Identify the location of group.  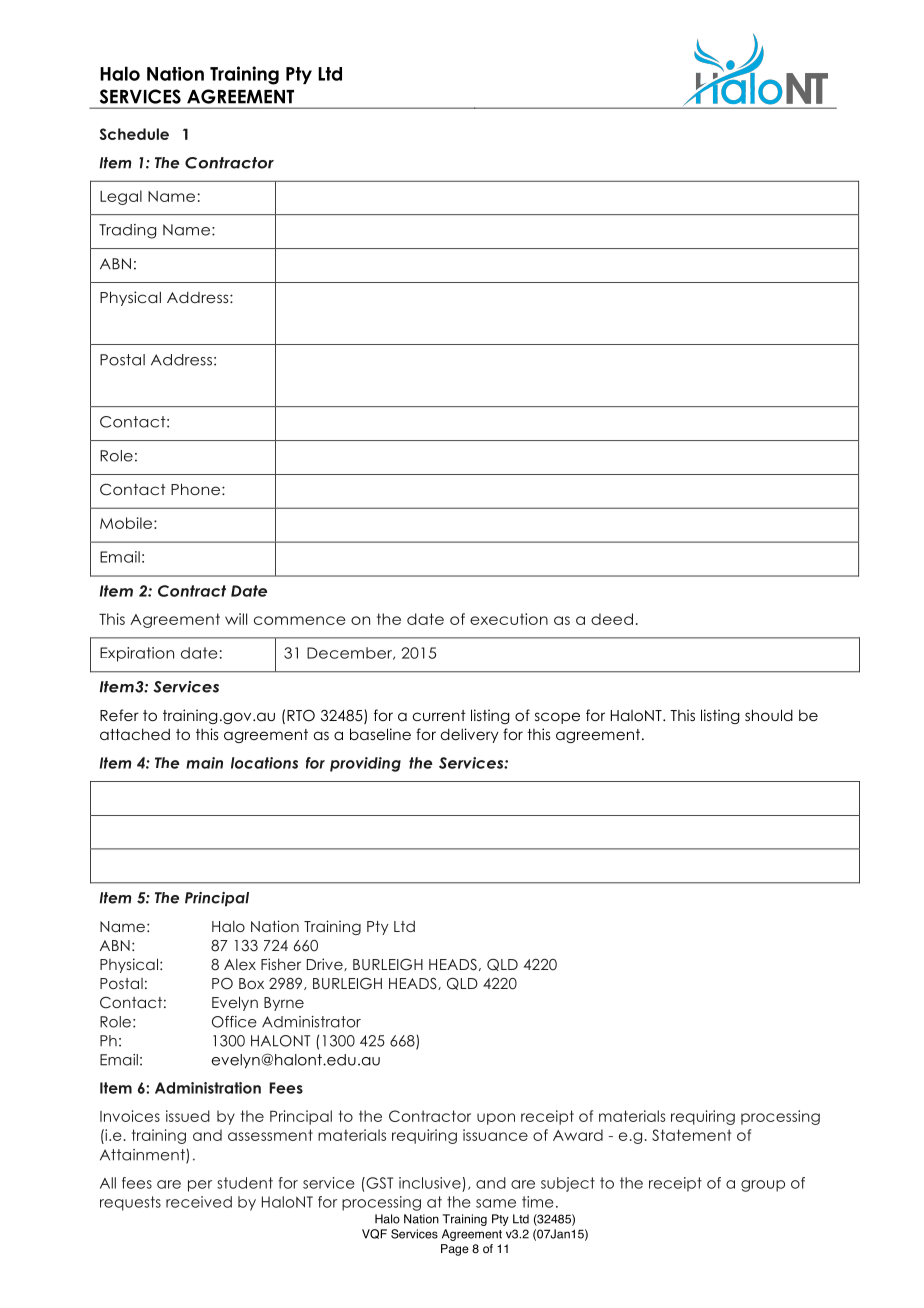
(763, 1186).
